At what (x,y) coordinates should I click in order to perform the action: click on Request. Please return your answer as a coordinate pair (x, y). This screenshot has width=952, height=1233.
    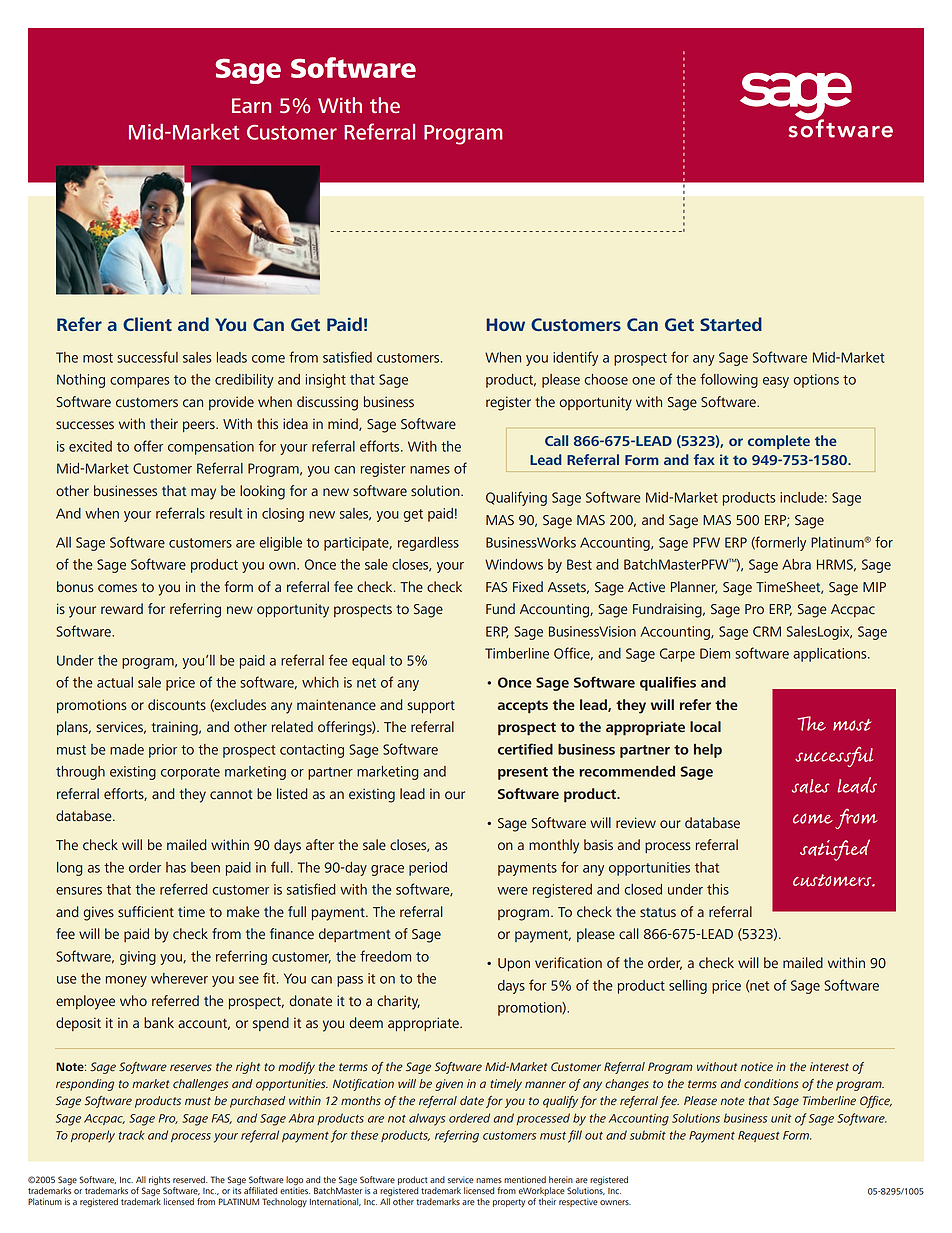
    Looking at the image, I should click on (759, 1136).
